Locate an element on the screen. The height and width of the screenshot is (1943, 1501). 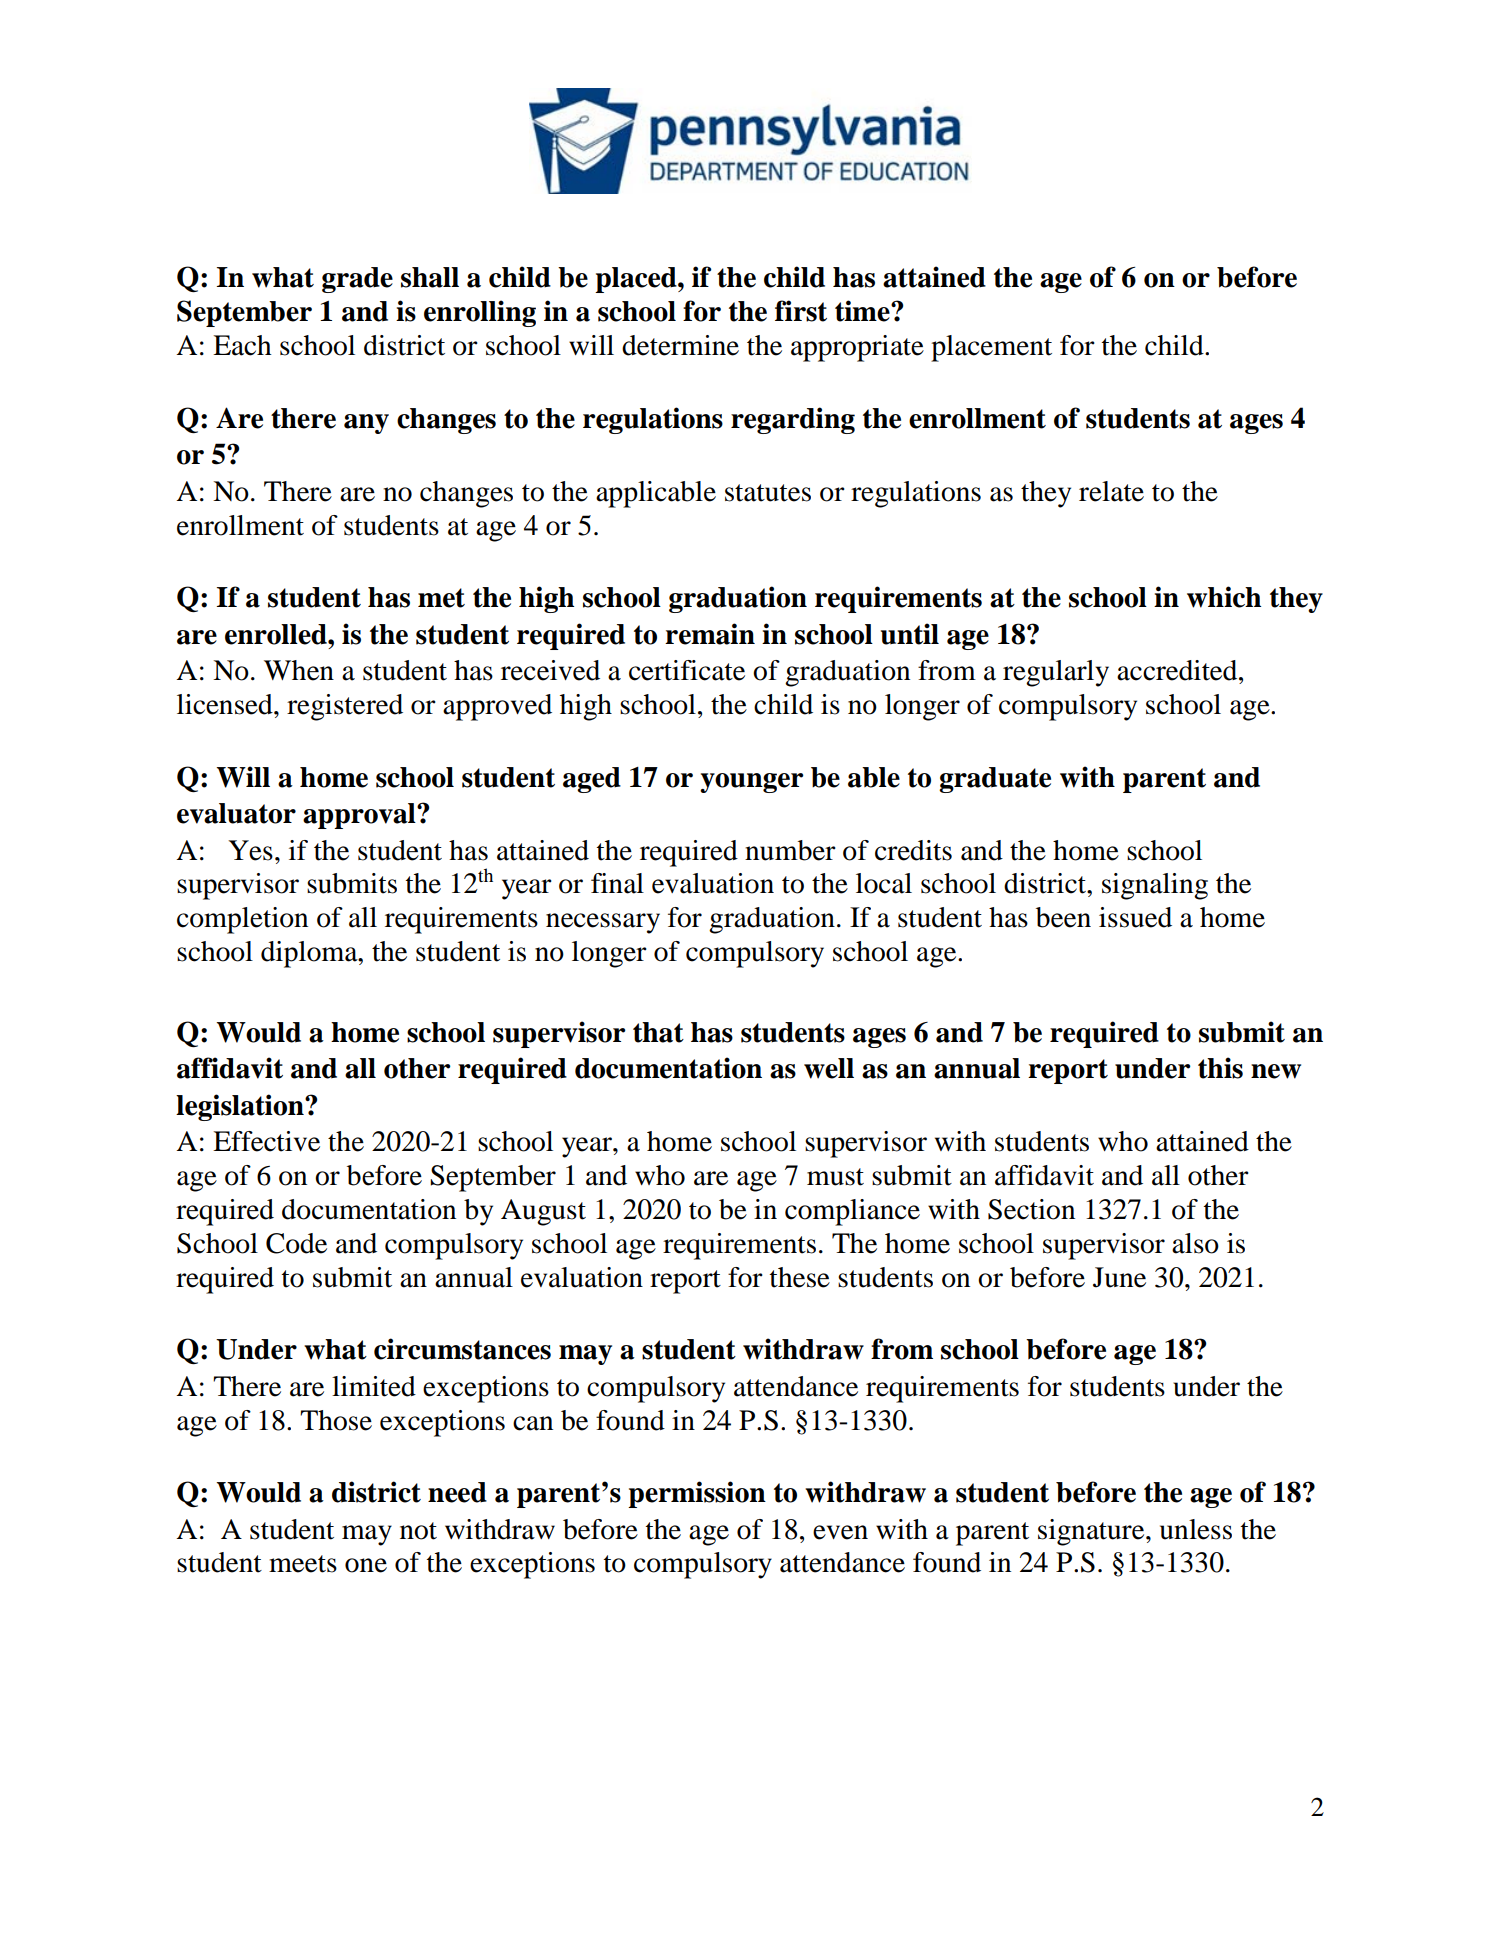
placement is located at coordinates (991, 348).
